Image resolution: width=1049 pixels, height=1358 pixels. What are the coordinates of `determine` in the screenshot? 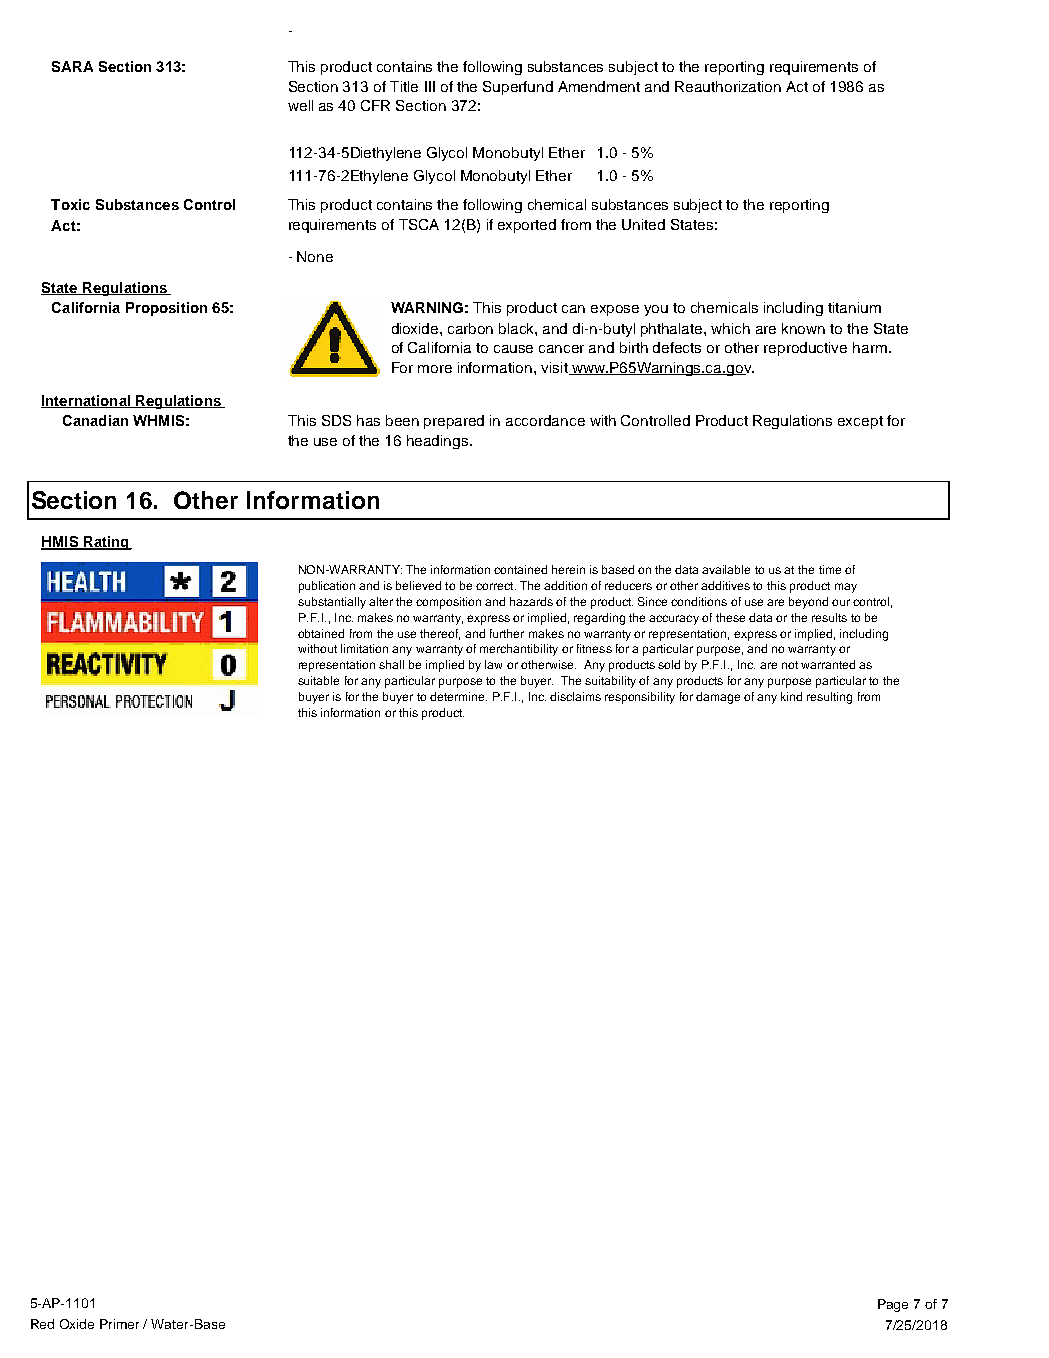 It's located at (458, 696).
